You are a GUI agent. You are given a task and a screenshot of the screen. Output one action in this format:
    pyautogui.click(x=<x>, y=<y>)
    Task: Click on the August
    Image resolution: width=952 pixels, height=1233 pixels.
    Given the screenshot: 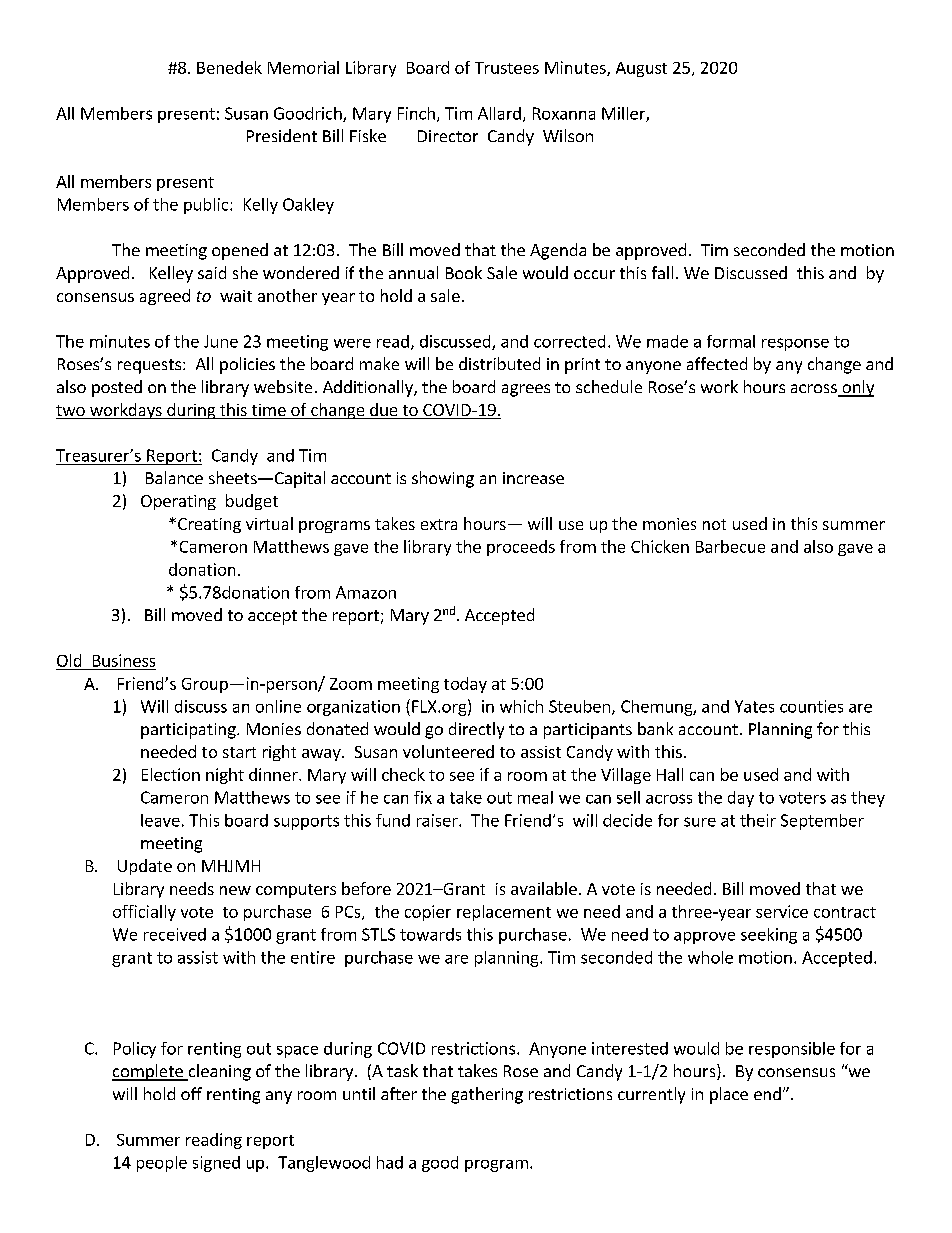 What is the action you would take?
    pyautogui.click(x=641, y=69)
